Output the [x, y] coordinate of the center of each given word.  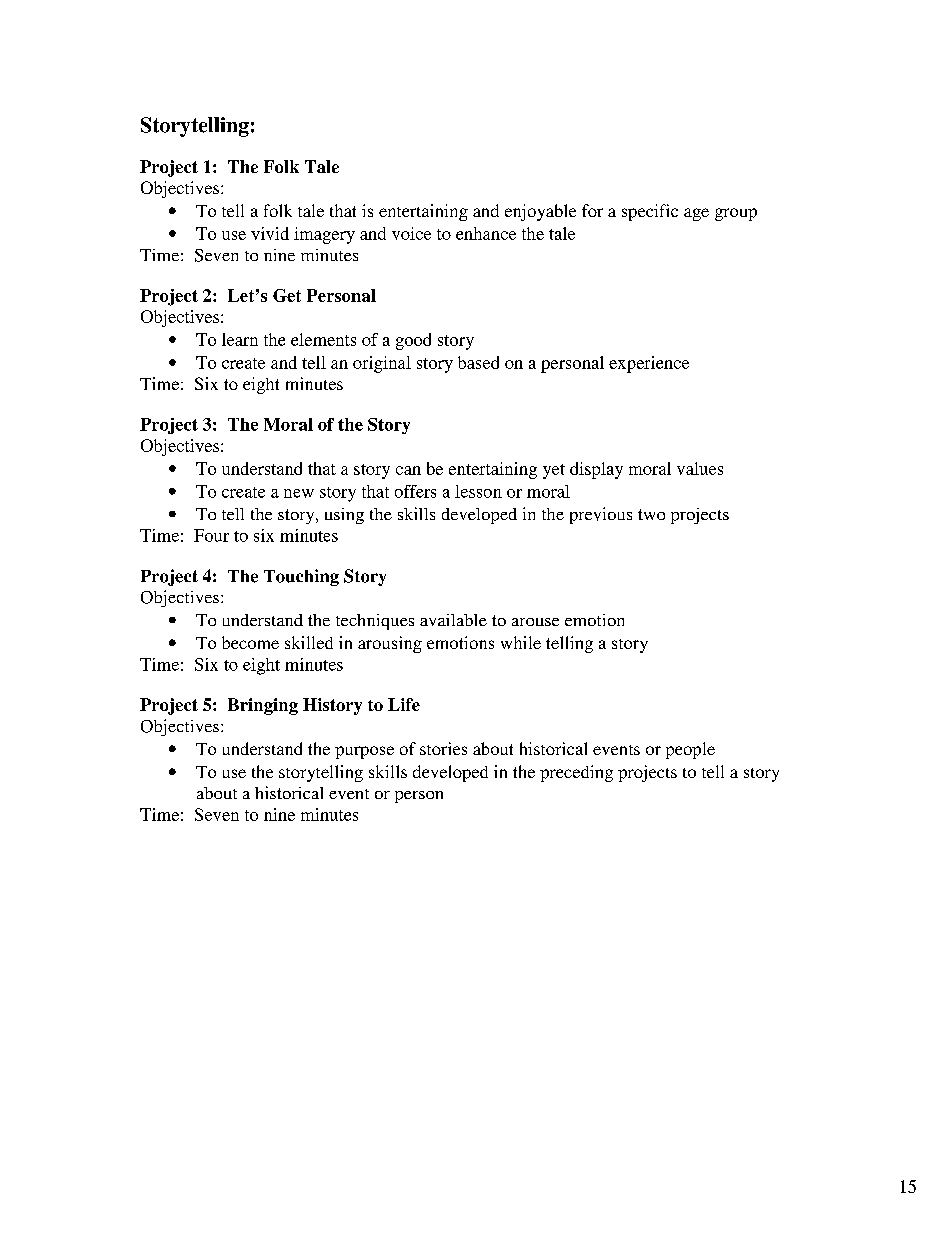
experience [649, 364]
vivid [270, 233]
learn [240, 339]
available [453, 620]
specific [650, 212]
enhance [486, 233]
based [478, 362]
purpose [364, 752]
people [690, 750]
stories [443, 748]
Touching [301, 577]
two [651, 514]
